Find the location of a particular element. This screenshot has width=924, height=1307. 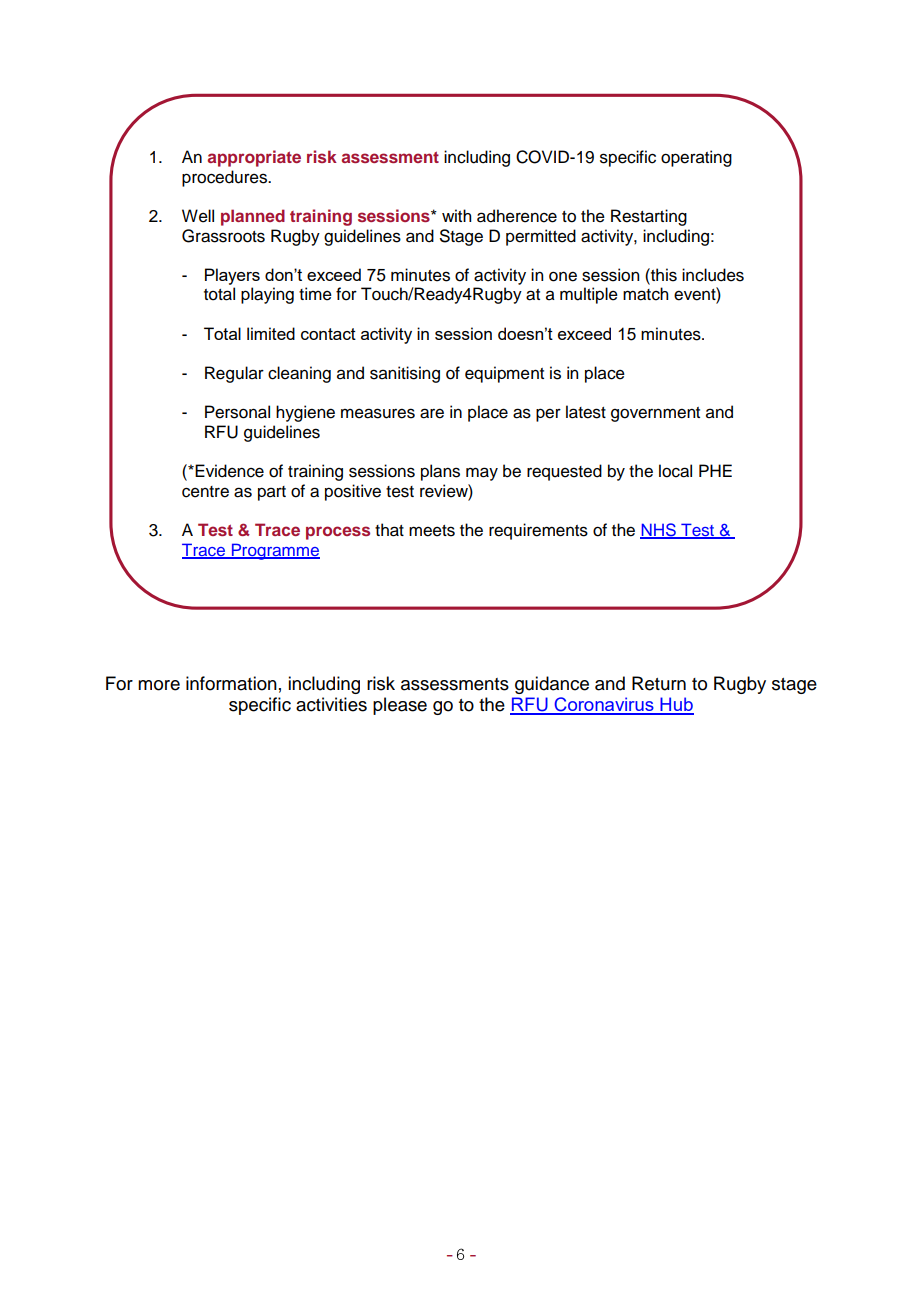

information is located at coordinates (231, 683).
